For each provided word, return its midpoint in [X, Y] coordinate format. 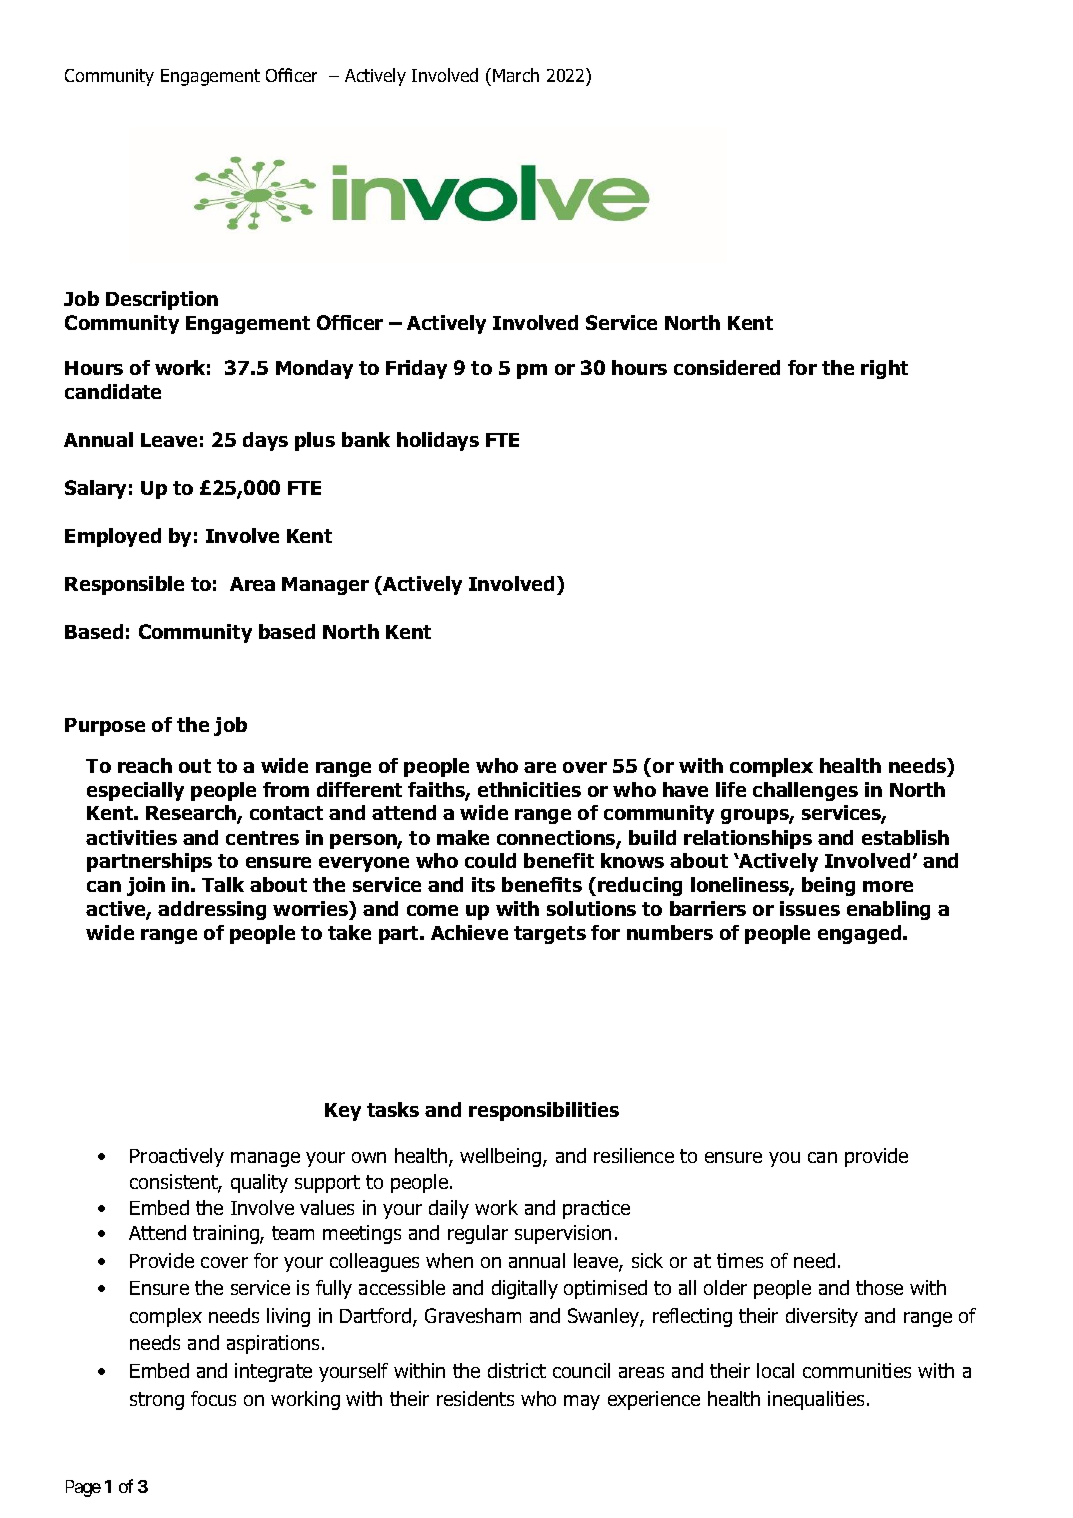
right [884, 369]
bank [366, 439]
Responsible [124, 585]
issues [810, 908]
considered [727, 367]
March [516, 75]
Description [162, 300]
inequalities [818, 1400]
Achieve [469, 932]
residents [475, 1398]
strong [157, 1401]
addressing [212, 910]
